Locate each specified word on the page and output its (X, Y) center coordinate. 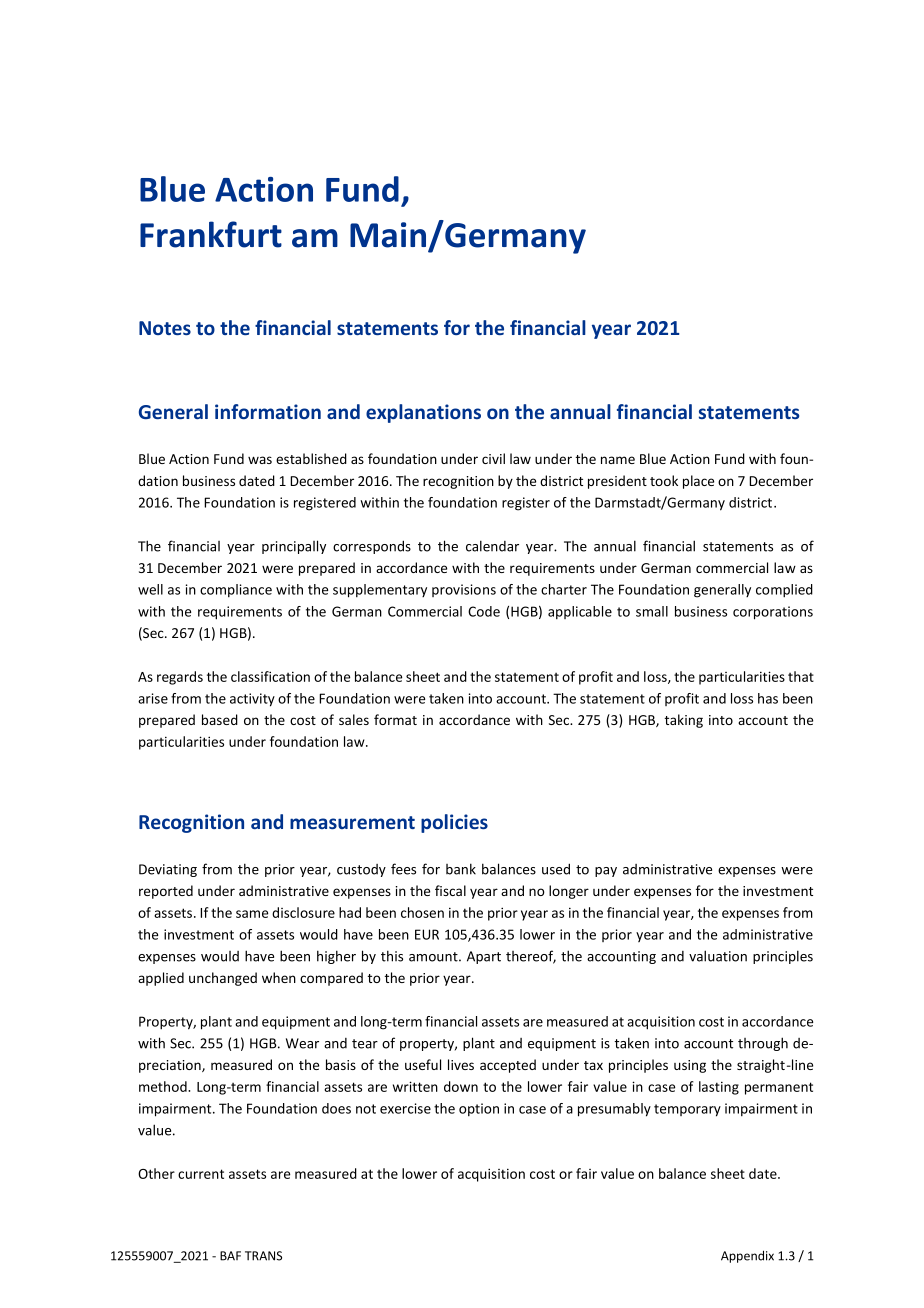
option (479, 1109)
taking (684, 721)
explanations (423, 413)
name (618, 460)
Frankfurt (211, 234)
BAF (230, 1256)
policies (454, 823)
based (220, 719)
